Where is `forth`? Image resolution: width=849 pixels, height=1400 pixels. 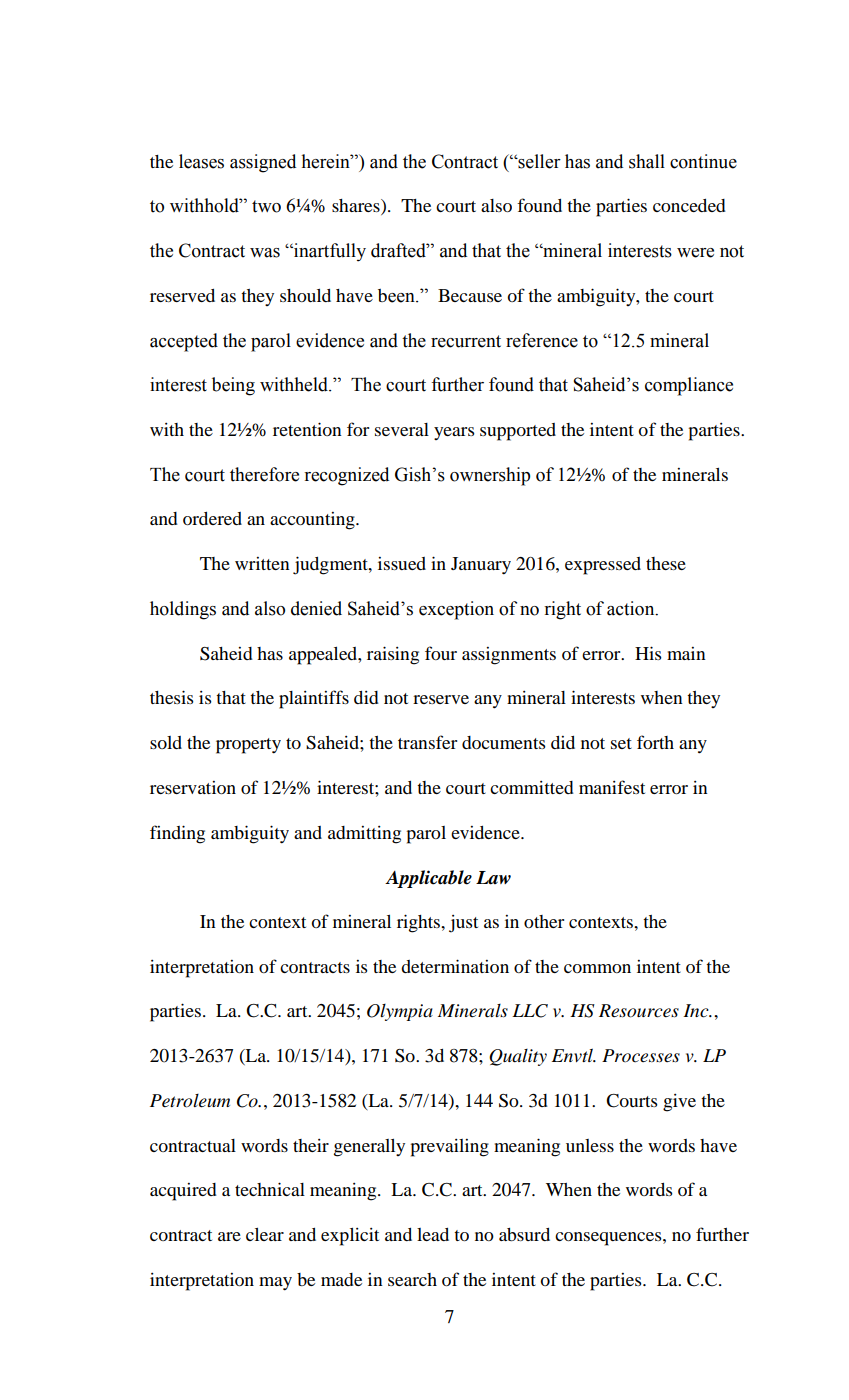
forth is located at coordinates (655, 742).
